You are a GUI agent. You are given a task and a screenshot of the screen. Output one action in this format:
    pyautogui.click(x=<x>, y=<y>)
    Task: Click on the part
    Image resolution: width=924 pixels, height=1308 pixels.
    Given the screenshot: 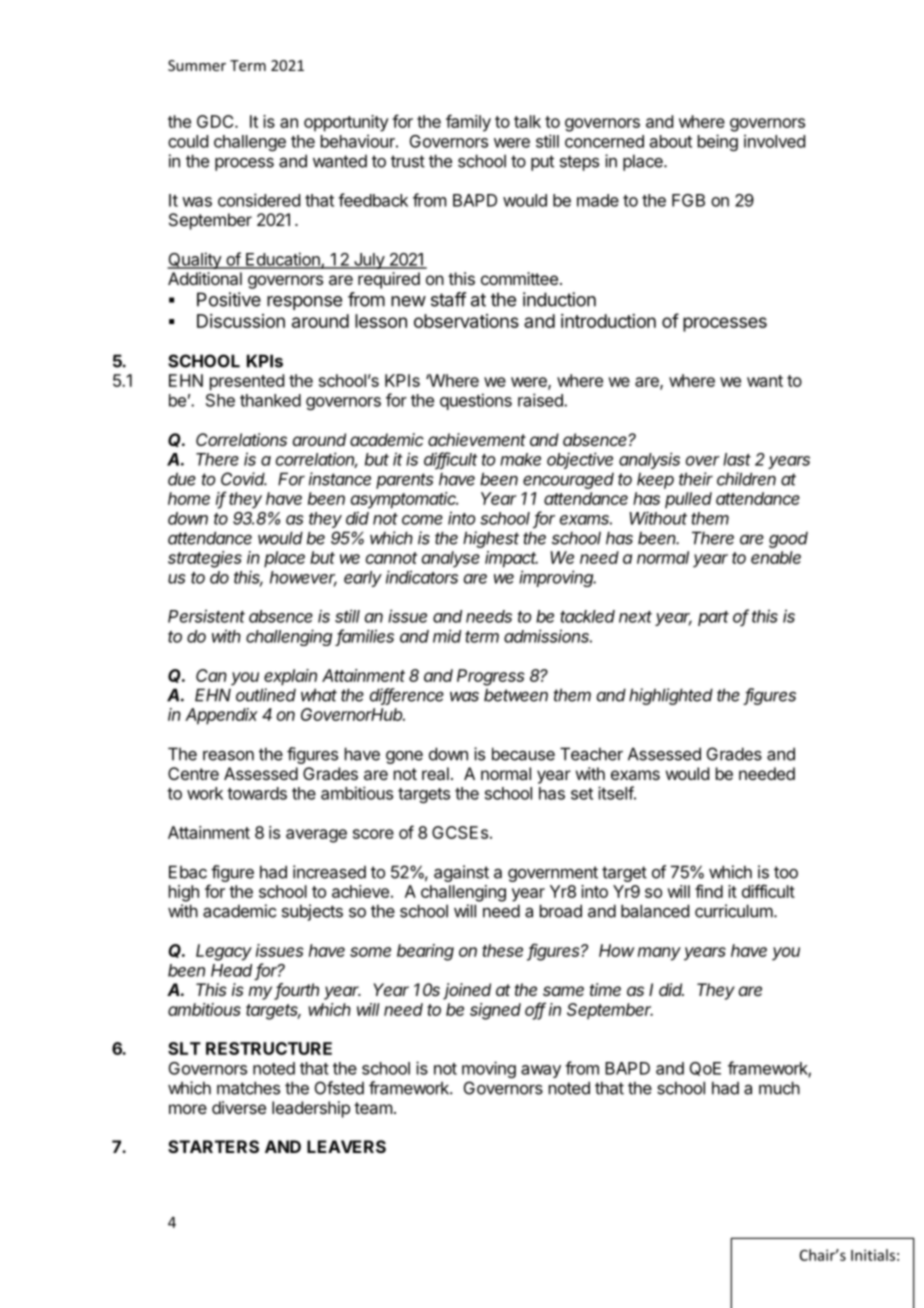 What is the action you would take?
    pyautogui.click(x=713, y=618)
